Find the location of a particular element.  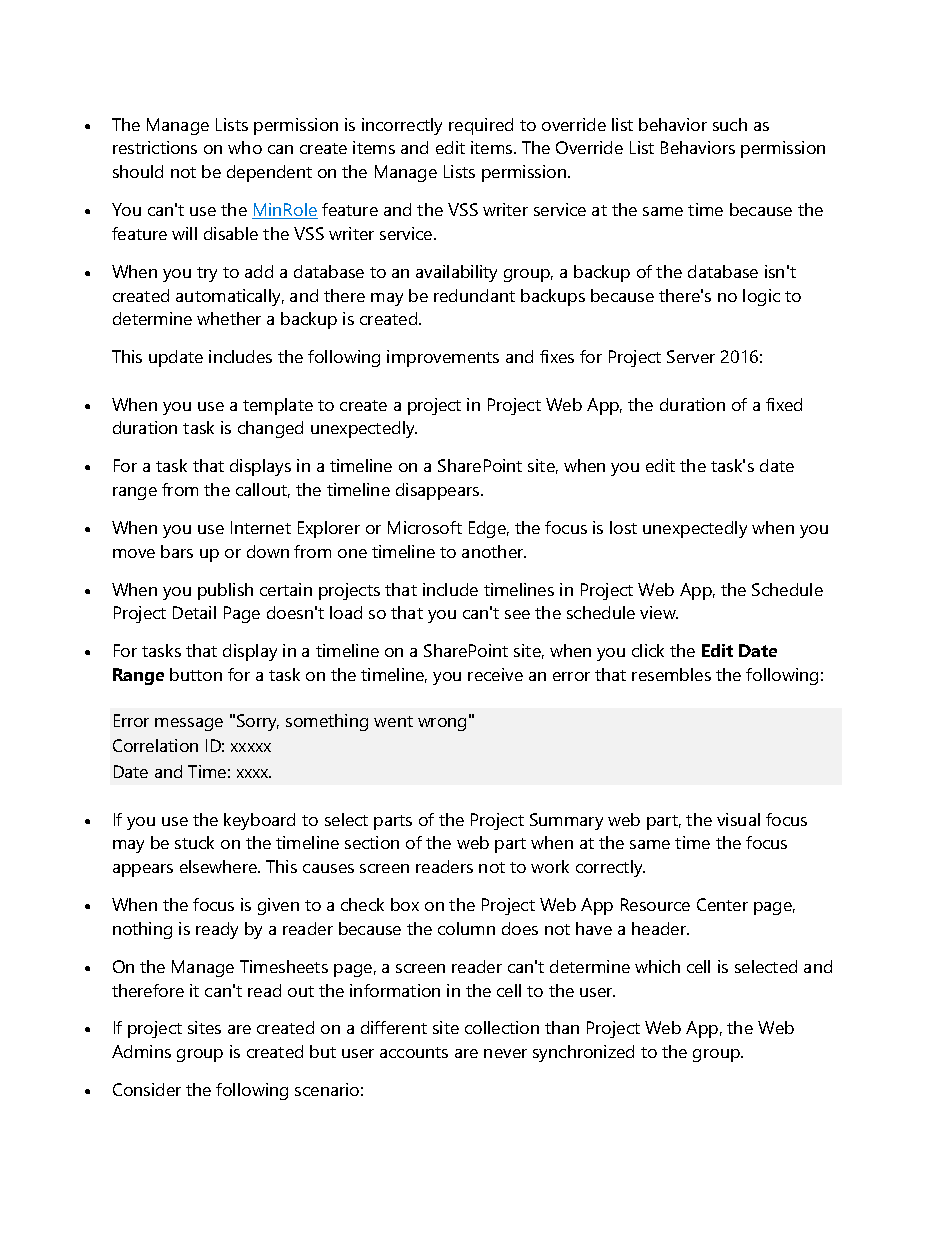

wrong is located at coordinates (442, 724).
